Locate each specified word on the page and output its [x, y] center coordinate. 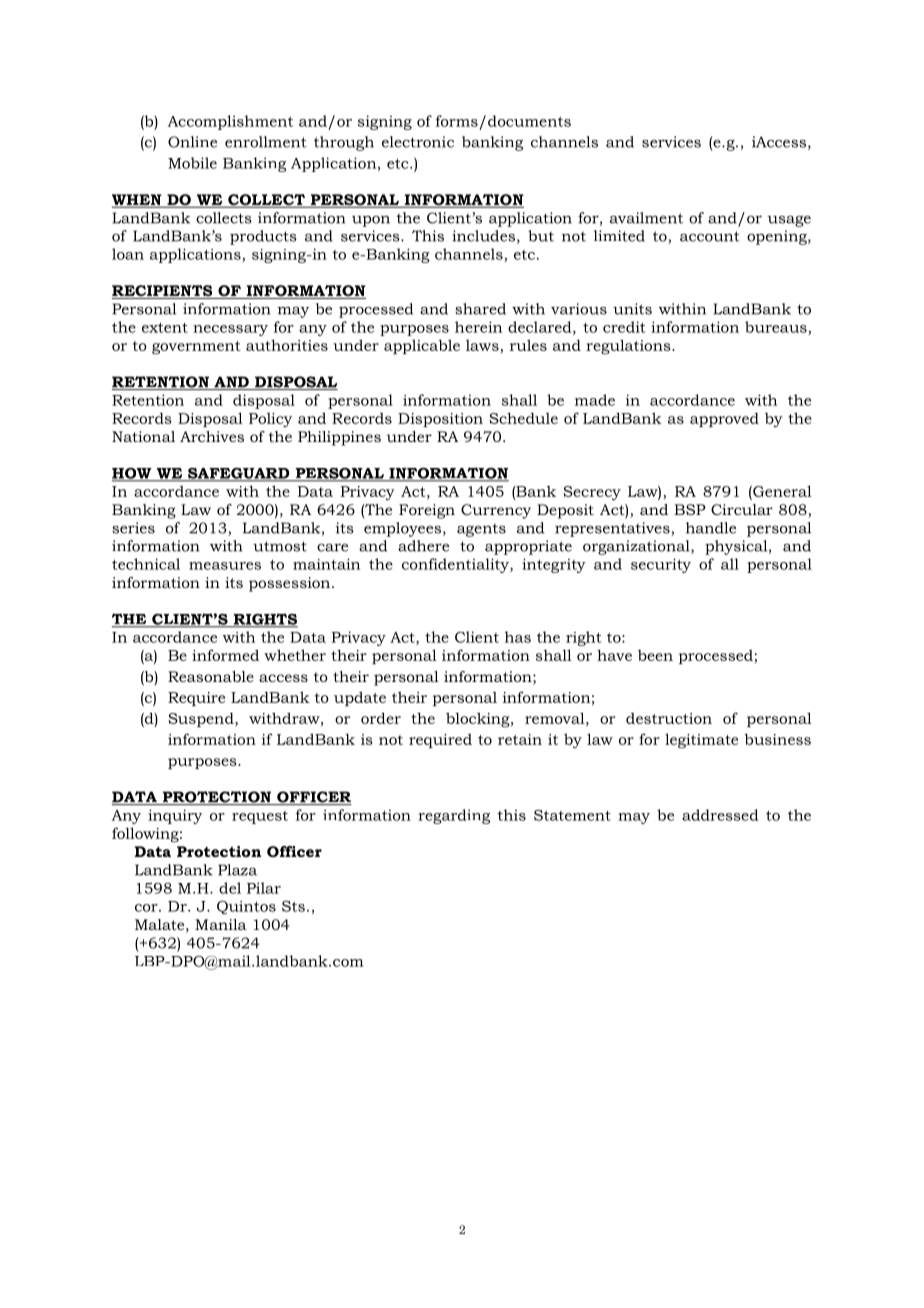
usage [789, 221]
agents [481, 530]
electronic [418, 142]
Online [192, 142]
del [230, 888]
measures [225, 566]
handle [711, 528]
